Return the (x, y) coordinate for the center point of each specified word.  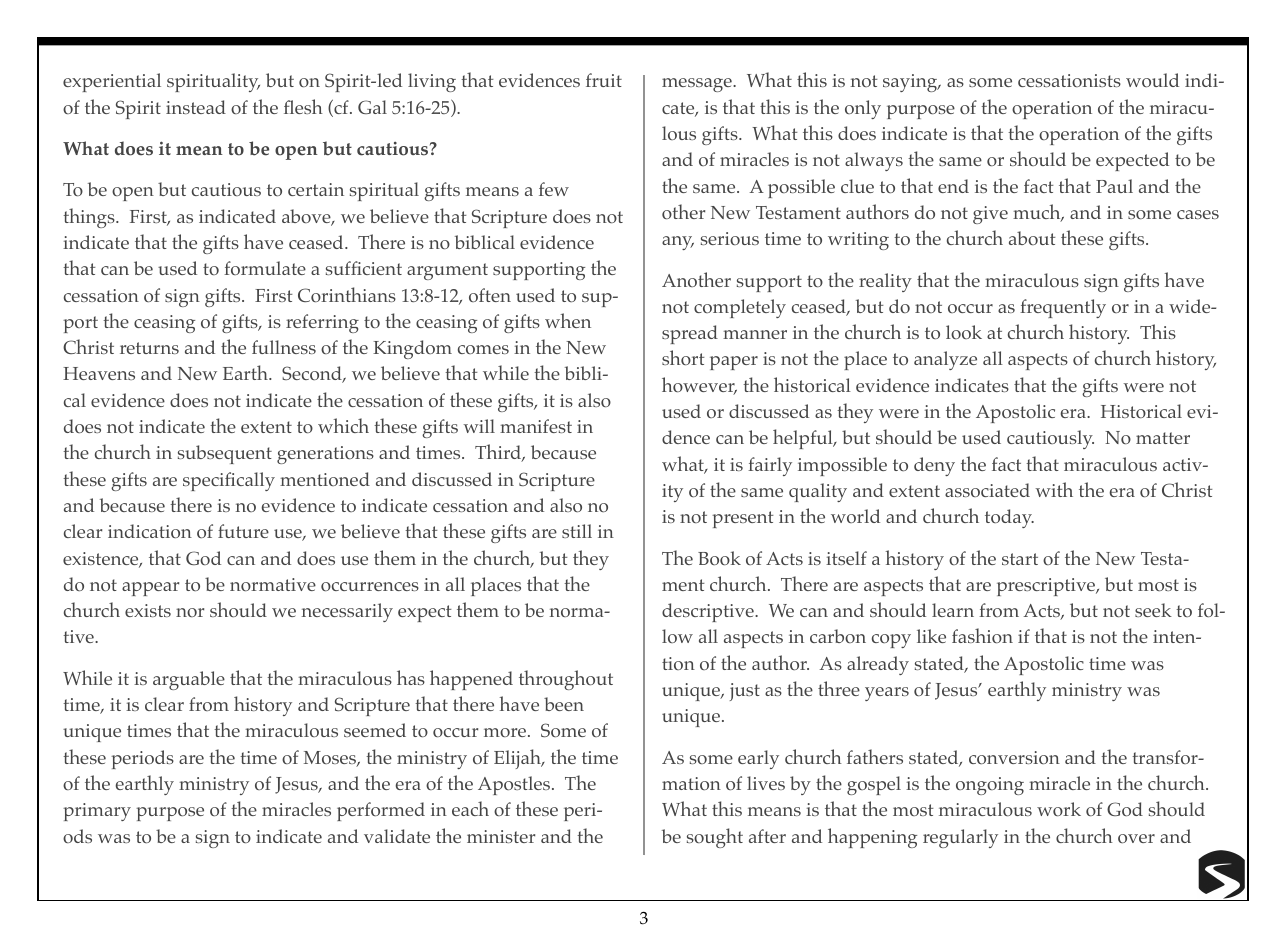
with (1054, 489)
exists (148, 610)
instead (196, 107)
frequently (1063, 308)
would (1152, 80)
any (678, 243)
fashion (982, 635)
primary (97, 812)
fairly (770, 466)
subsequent (225, 454)
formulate (265, 268)
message (698, 85)
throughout (566, 680)
